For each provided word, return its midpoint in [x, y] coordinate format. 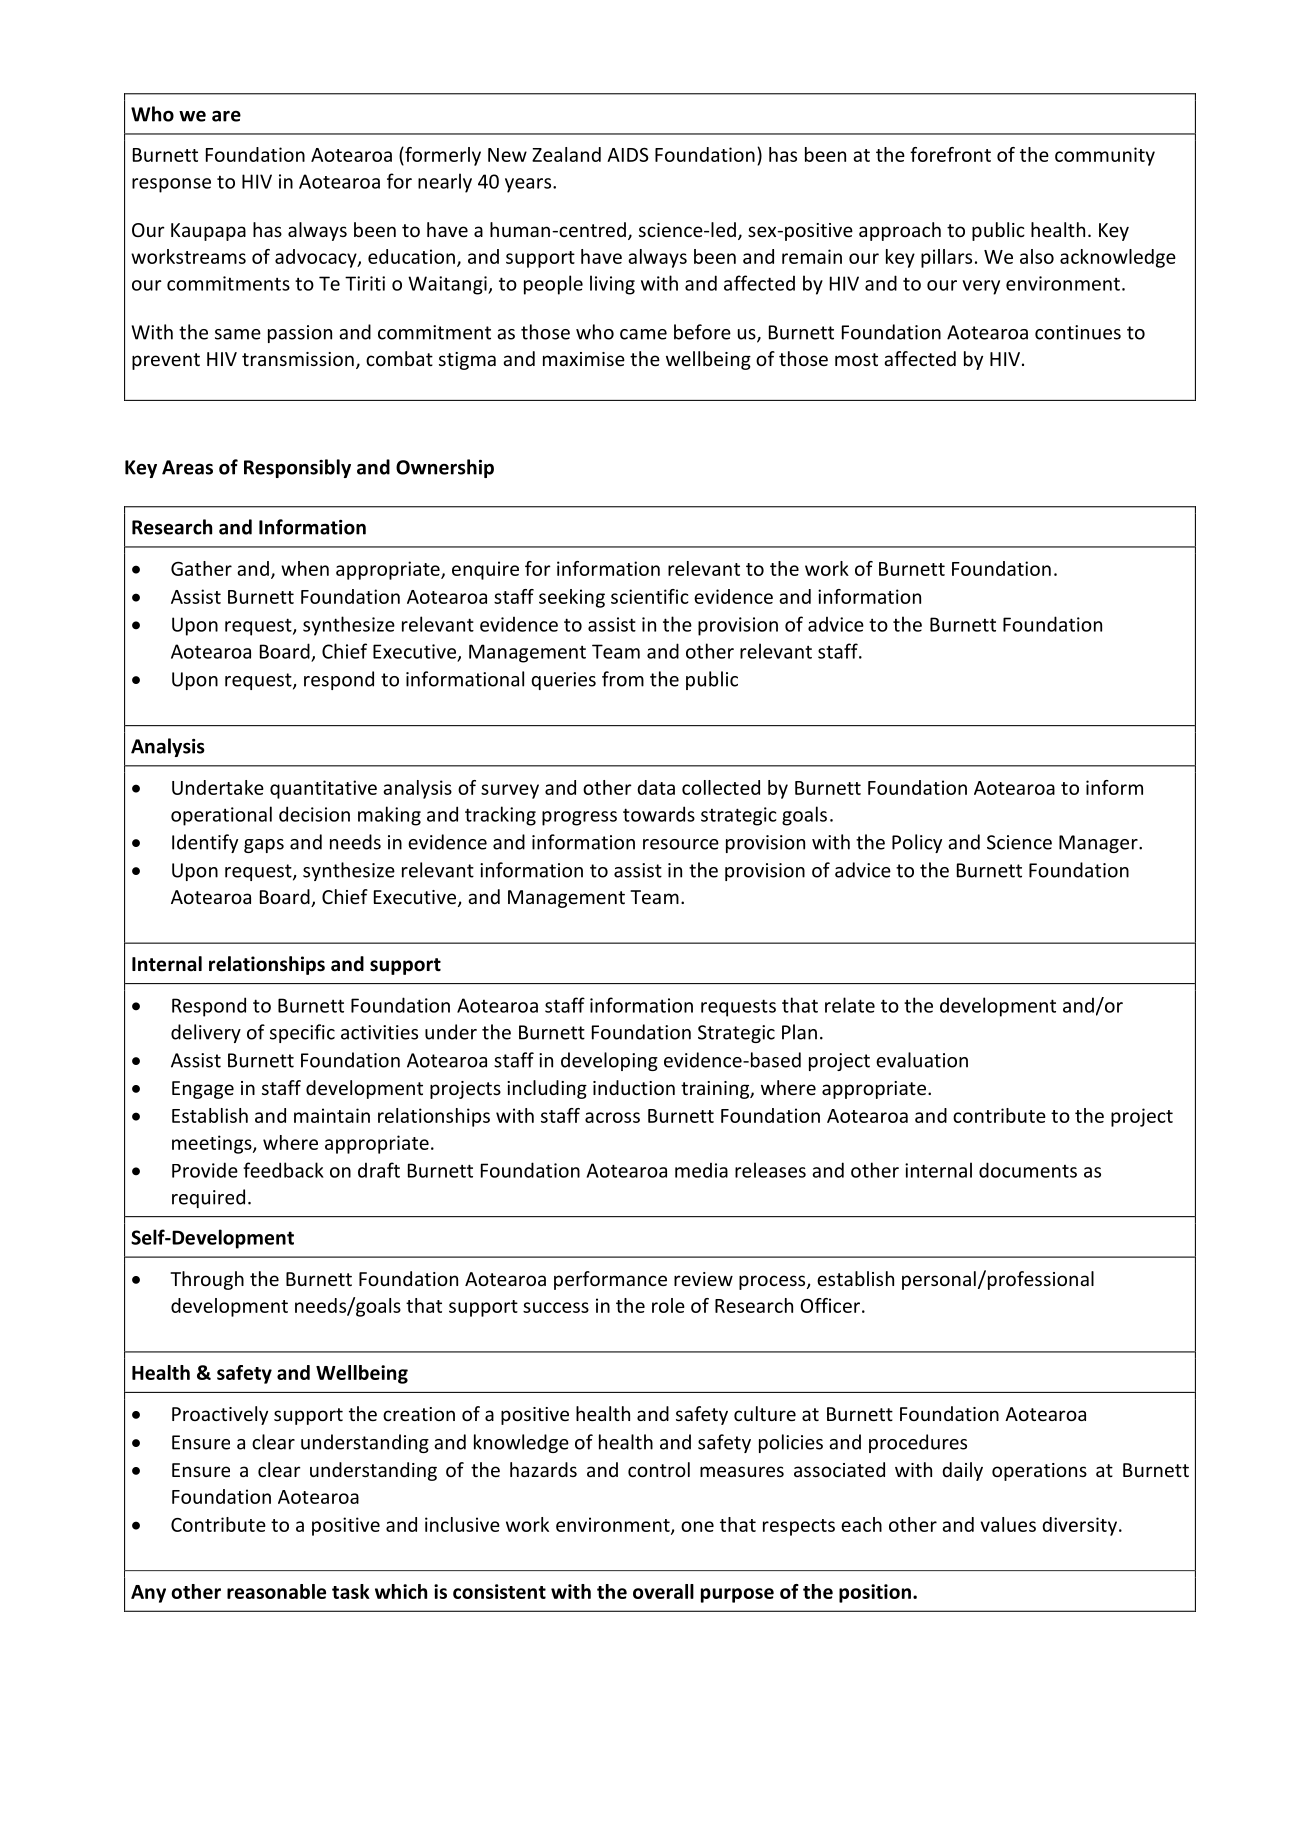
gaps [264, 846]
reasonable [276, 1591]
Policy [917, 843]
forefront [950, 154]
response [171, 185]
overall [663, 1591]
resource [681, 844]
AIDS [628, 155]
